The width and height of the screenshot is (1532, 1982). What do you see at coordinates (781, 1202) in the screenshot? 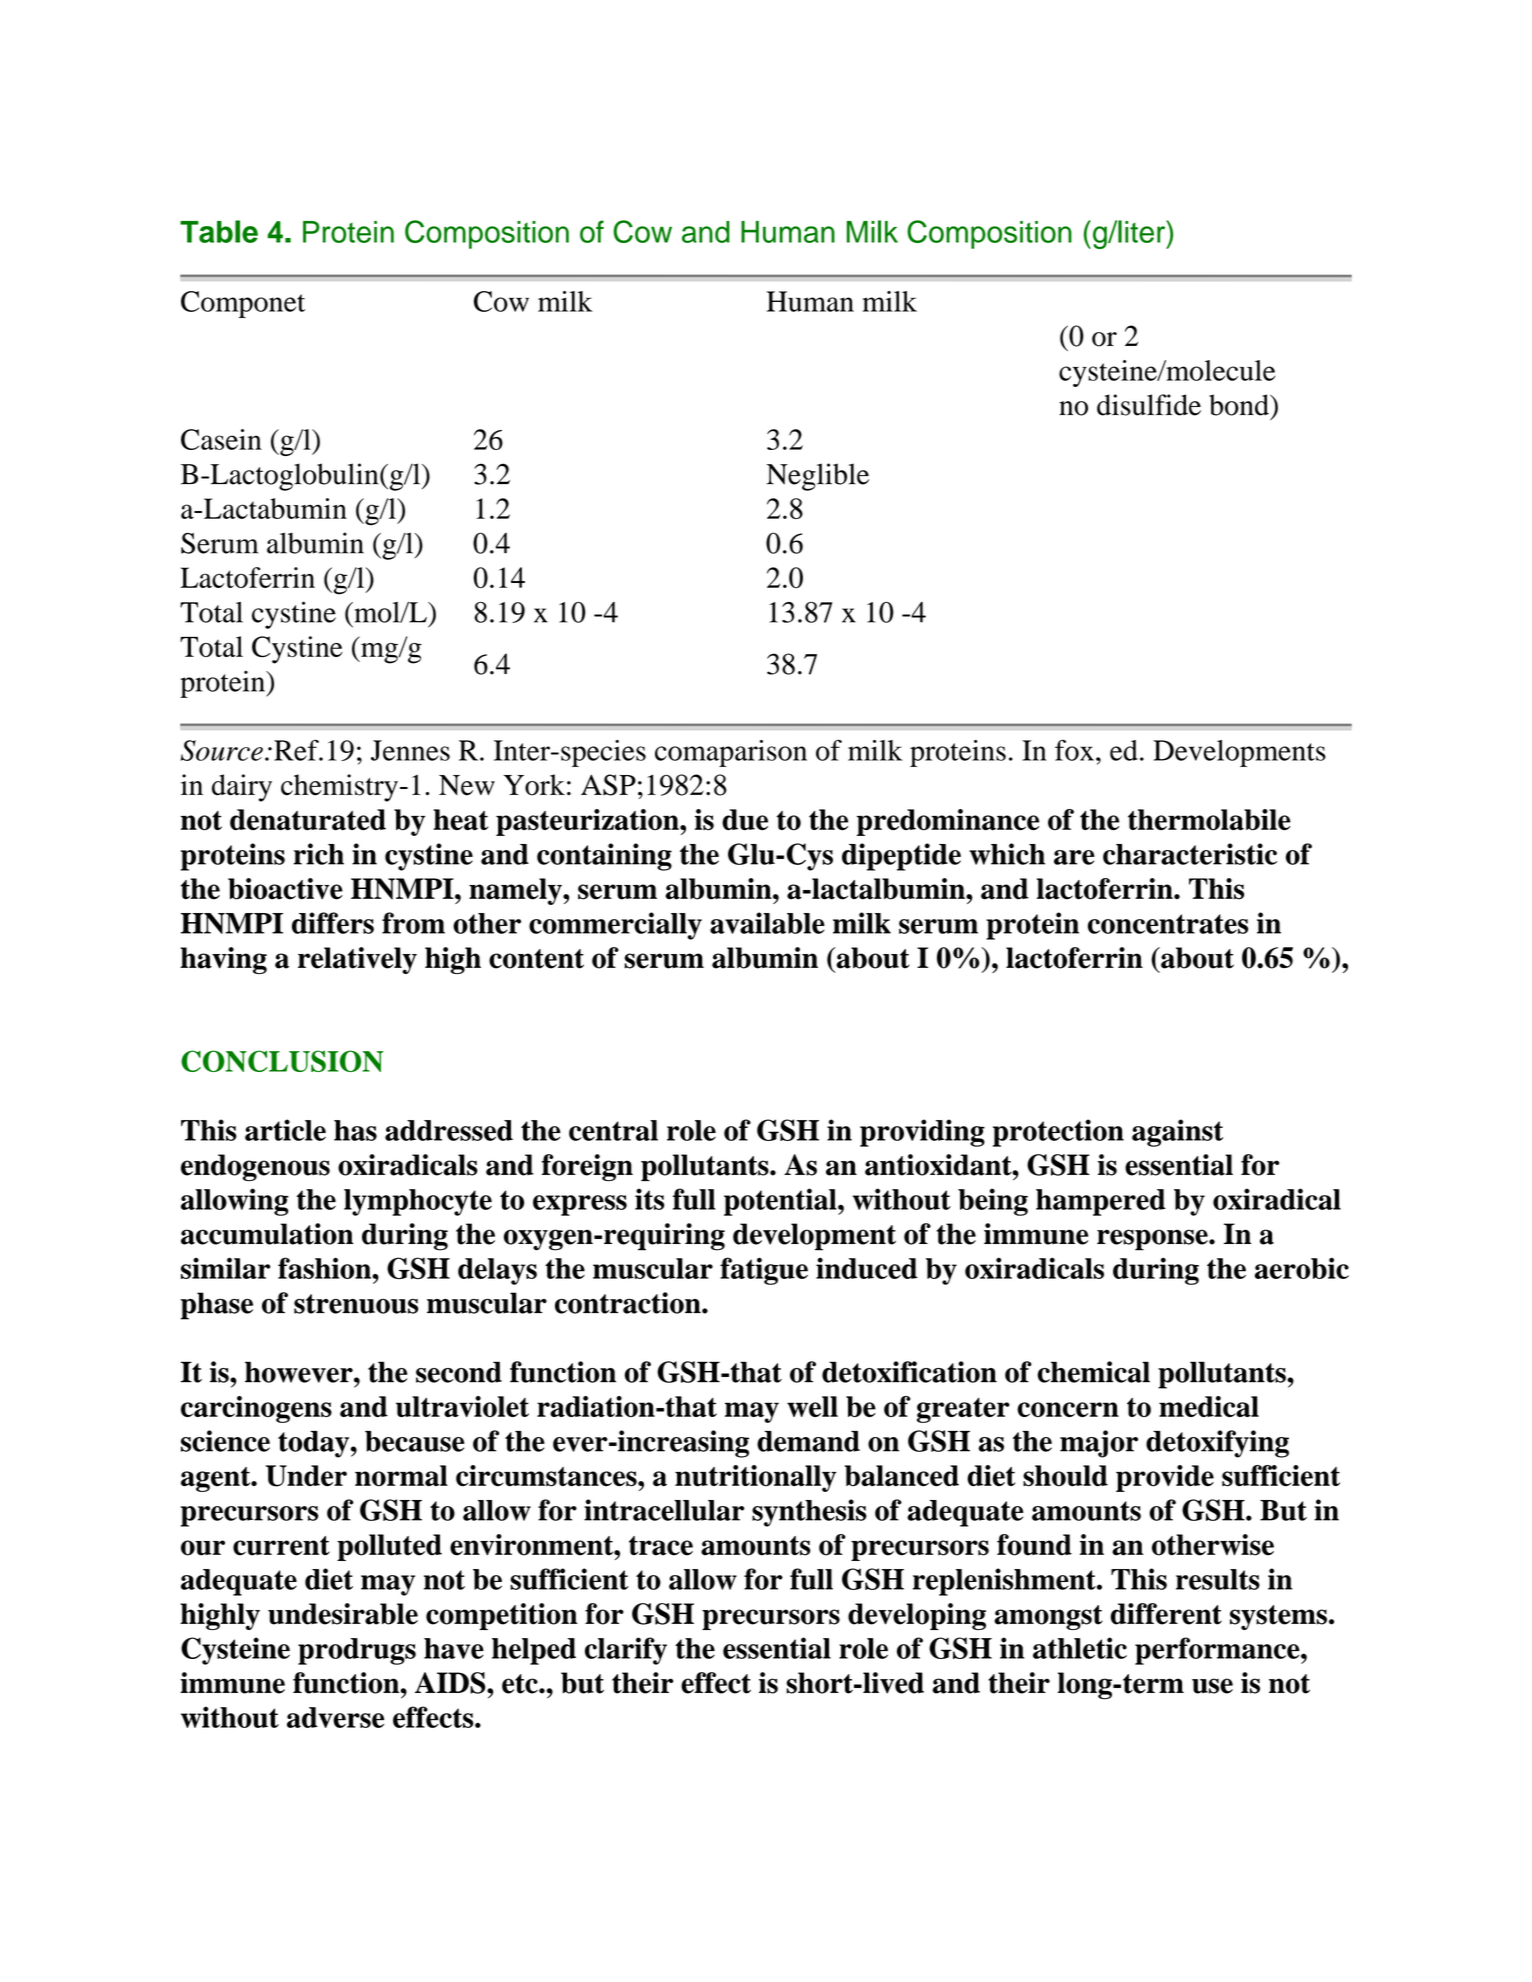
I see `potential` at bounding box center [781, 1202].
